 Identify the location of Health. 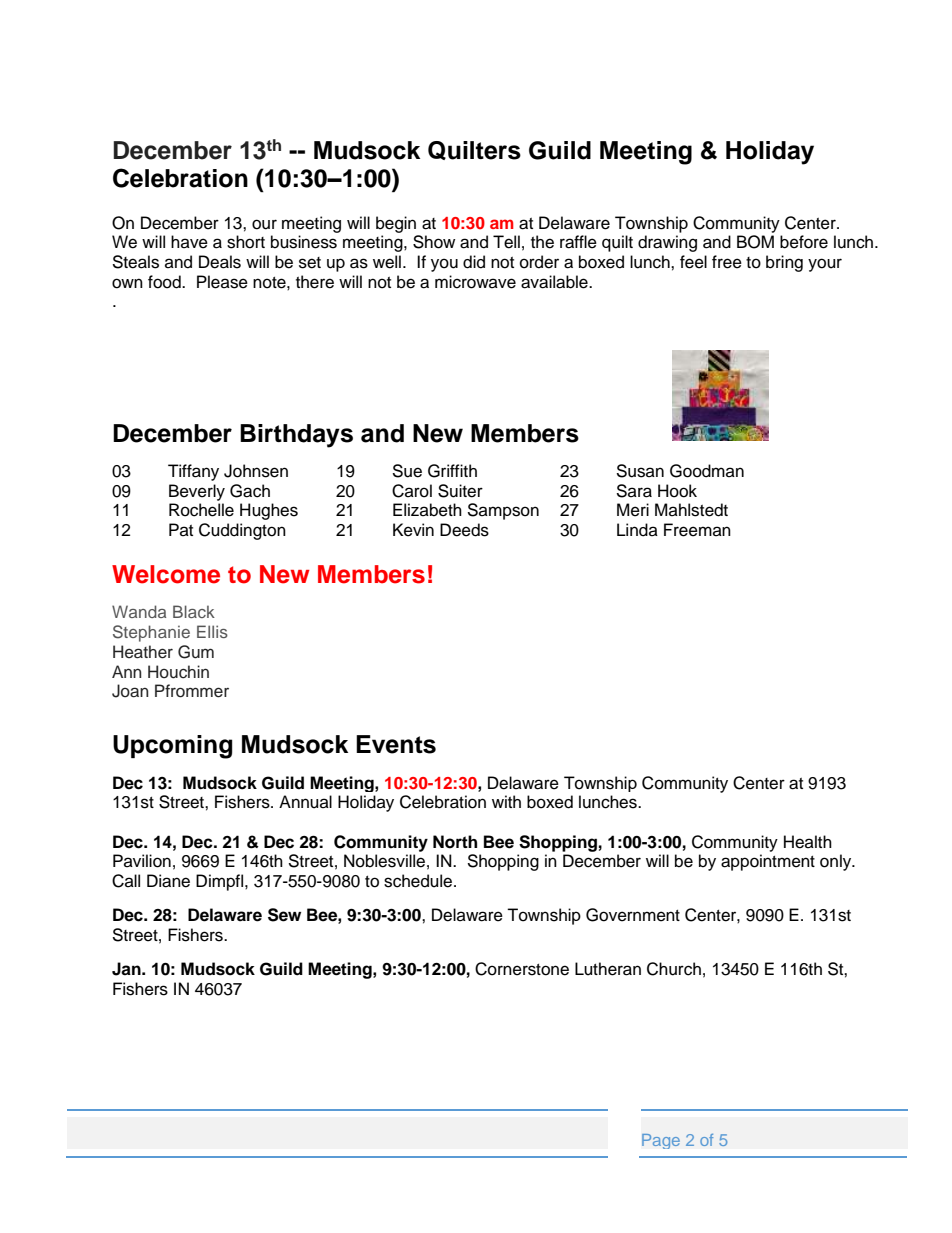
(808, 842).
